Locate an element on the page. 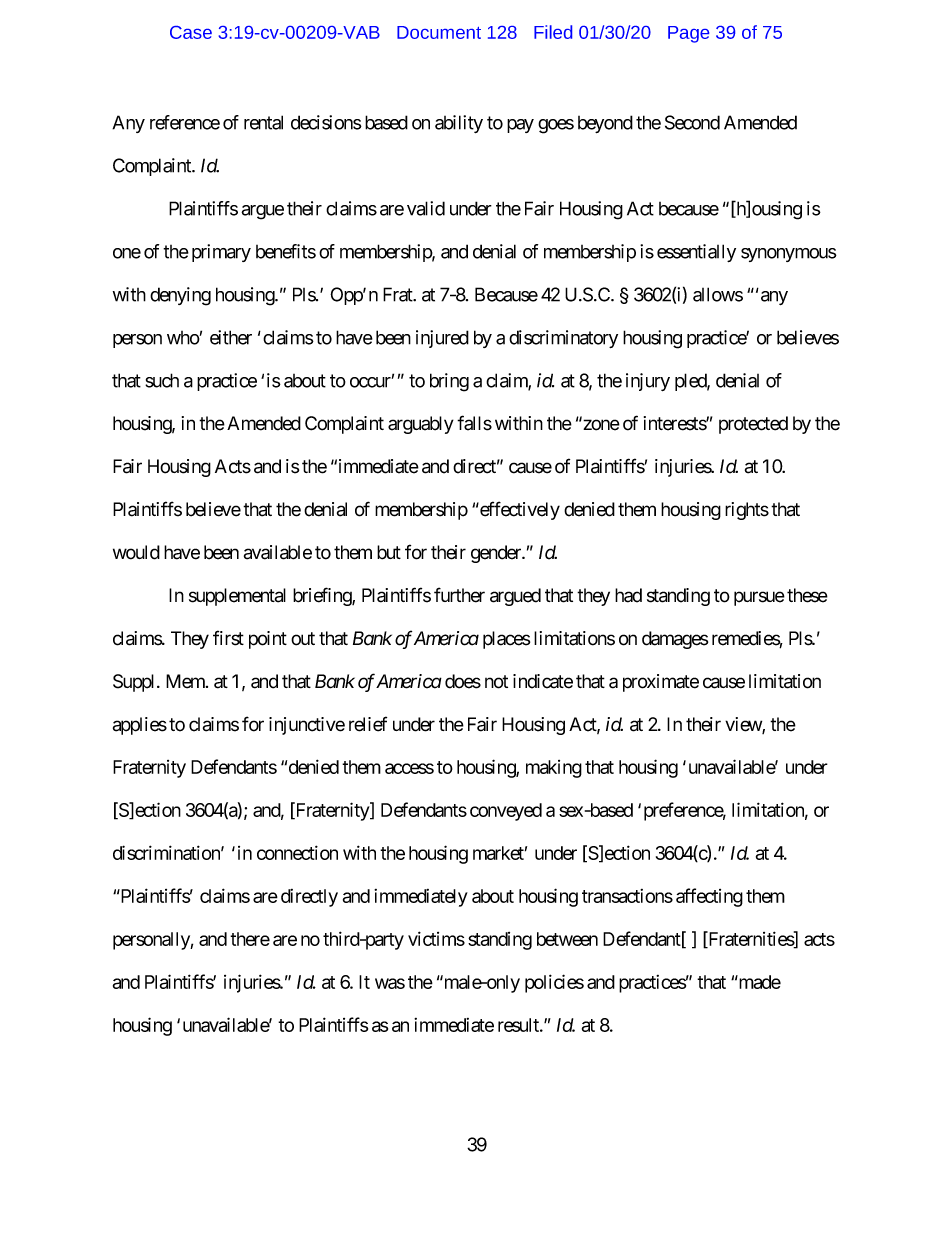 This document has width=952, height=1233. pursue is located at coordinates (759, 598).
